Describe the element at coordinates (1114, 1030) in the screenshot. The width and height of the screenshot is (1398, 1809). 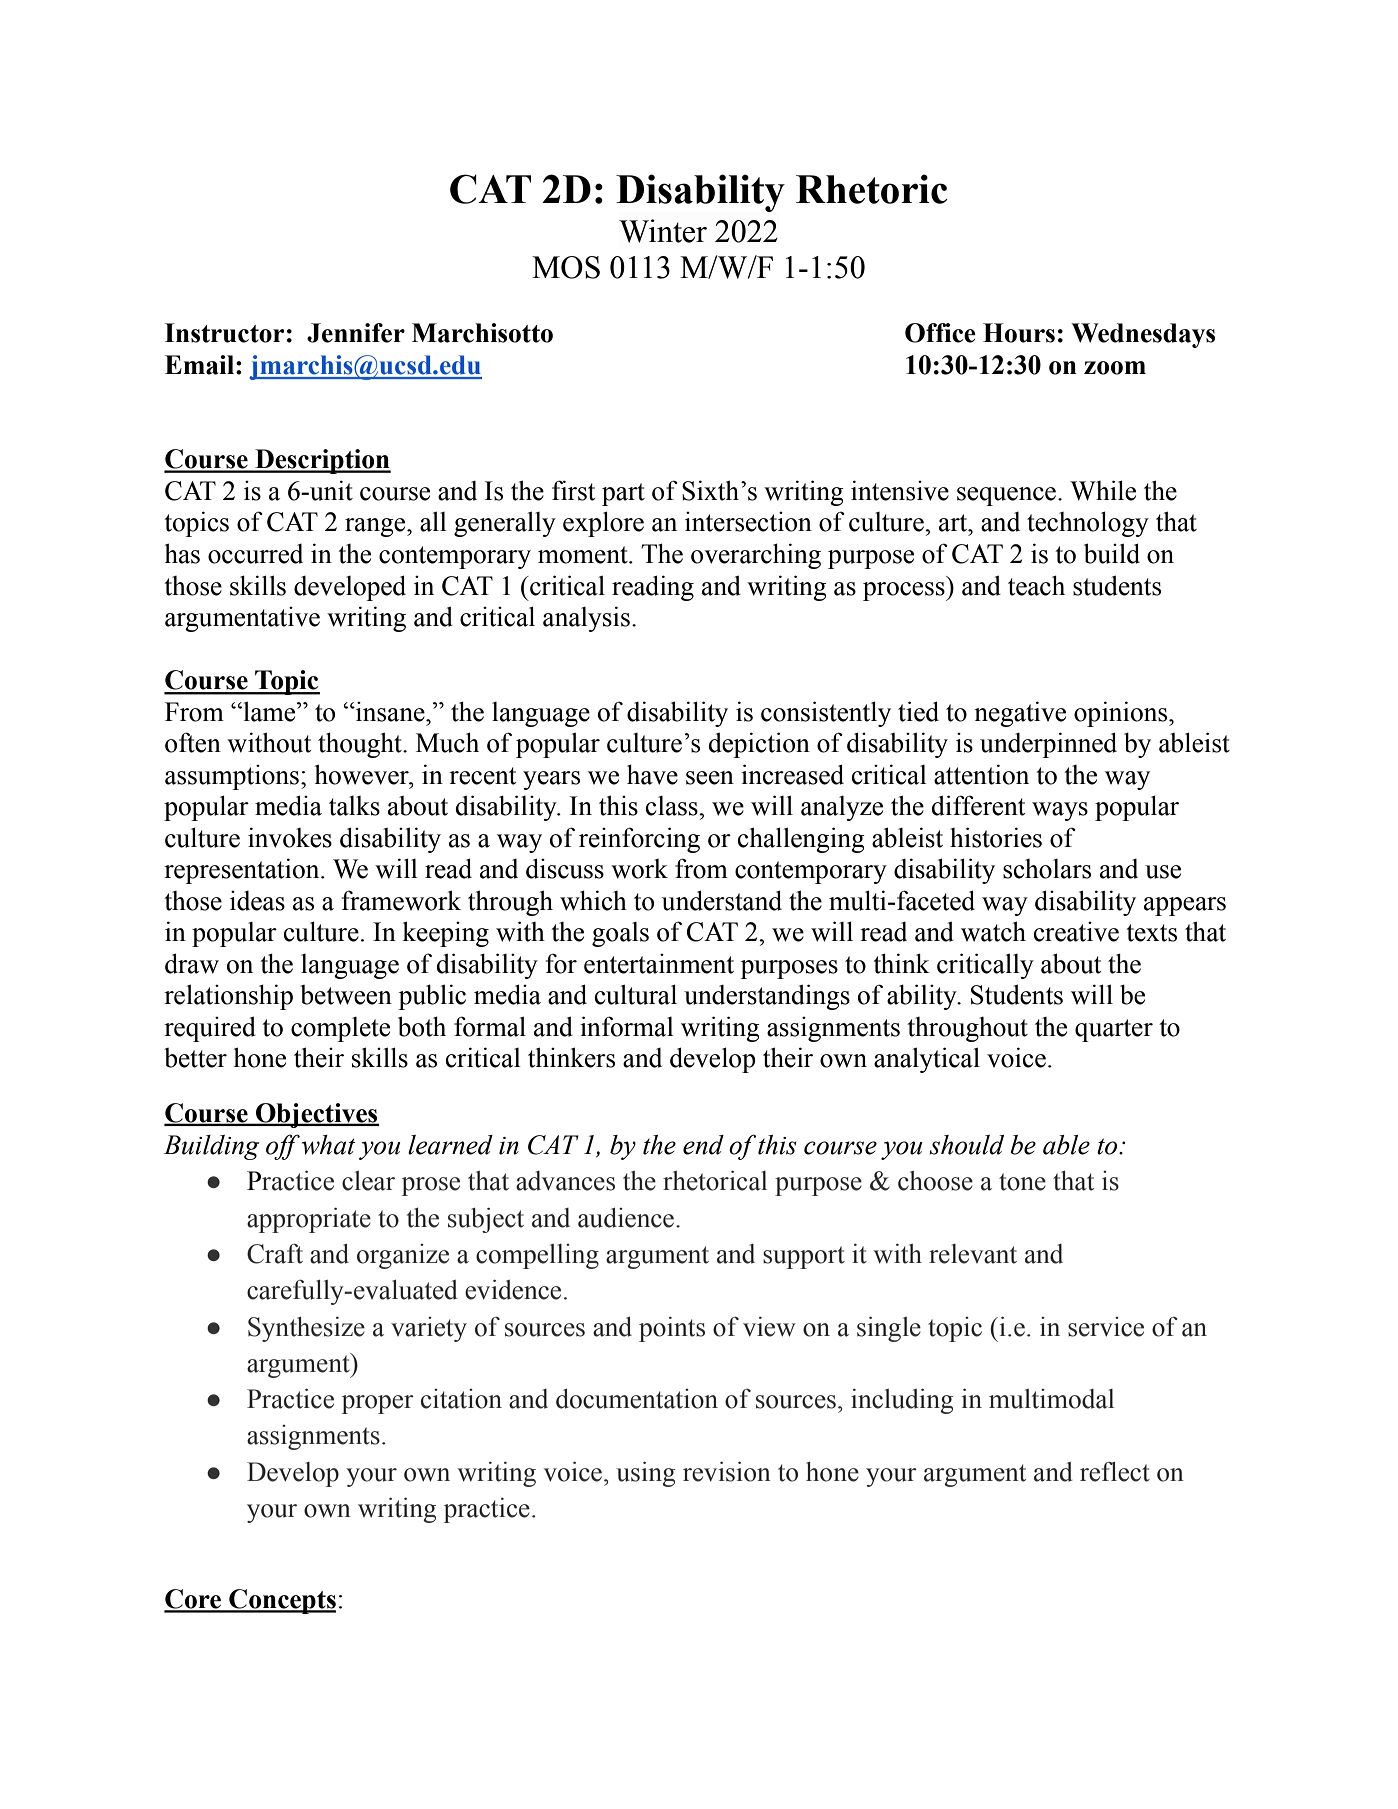
I see `quarter` at that location.
